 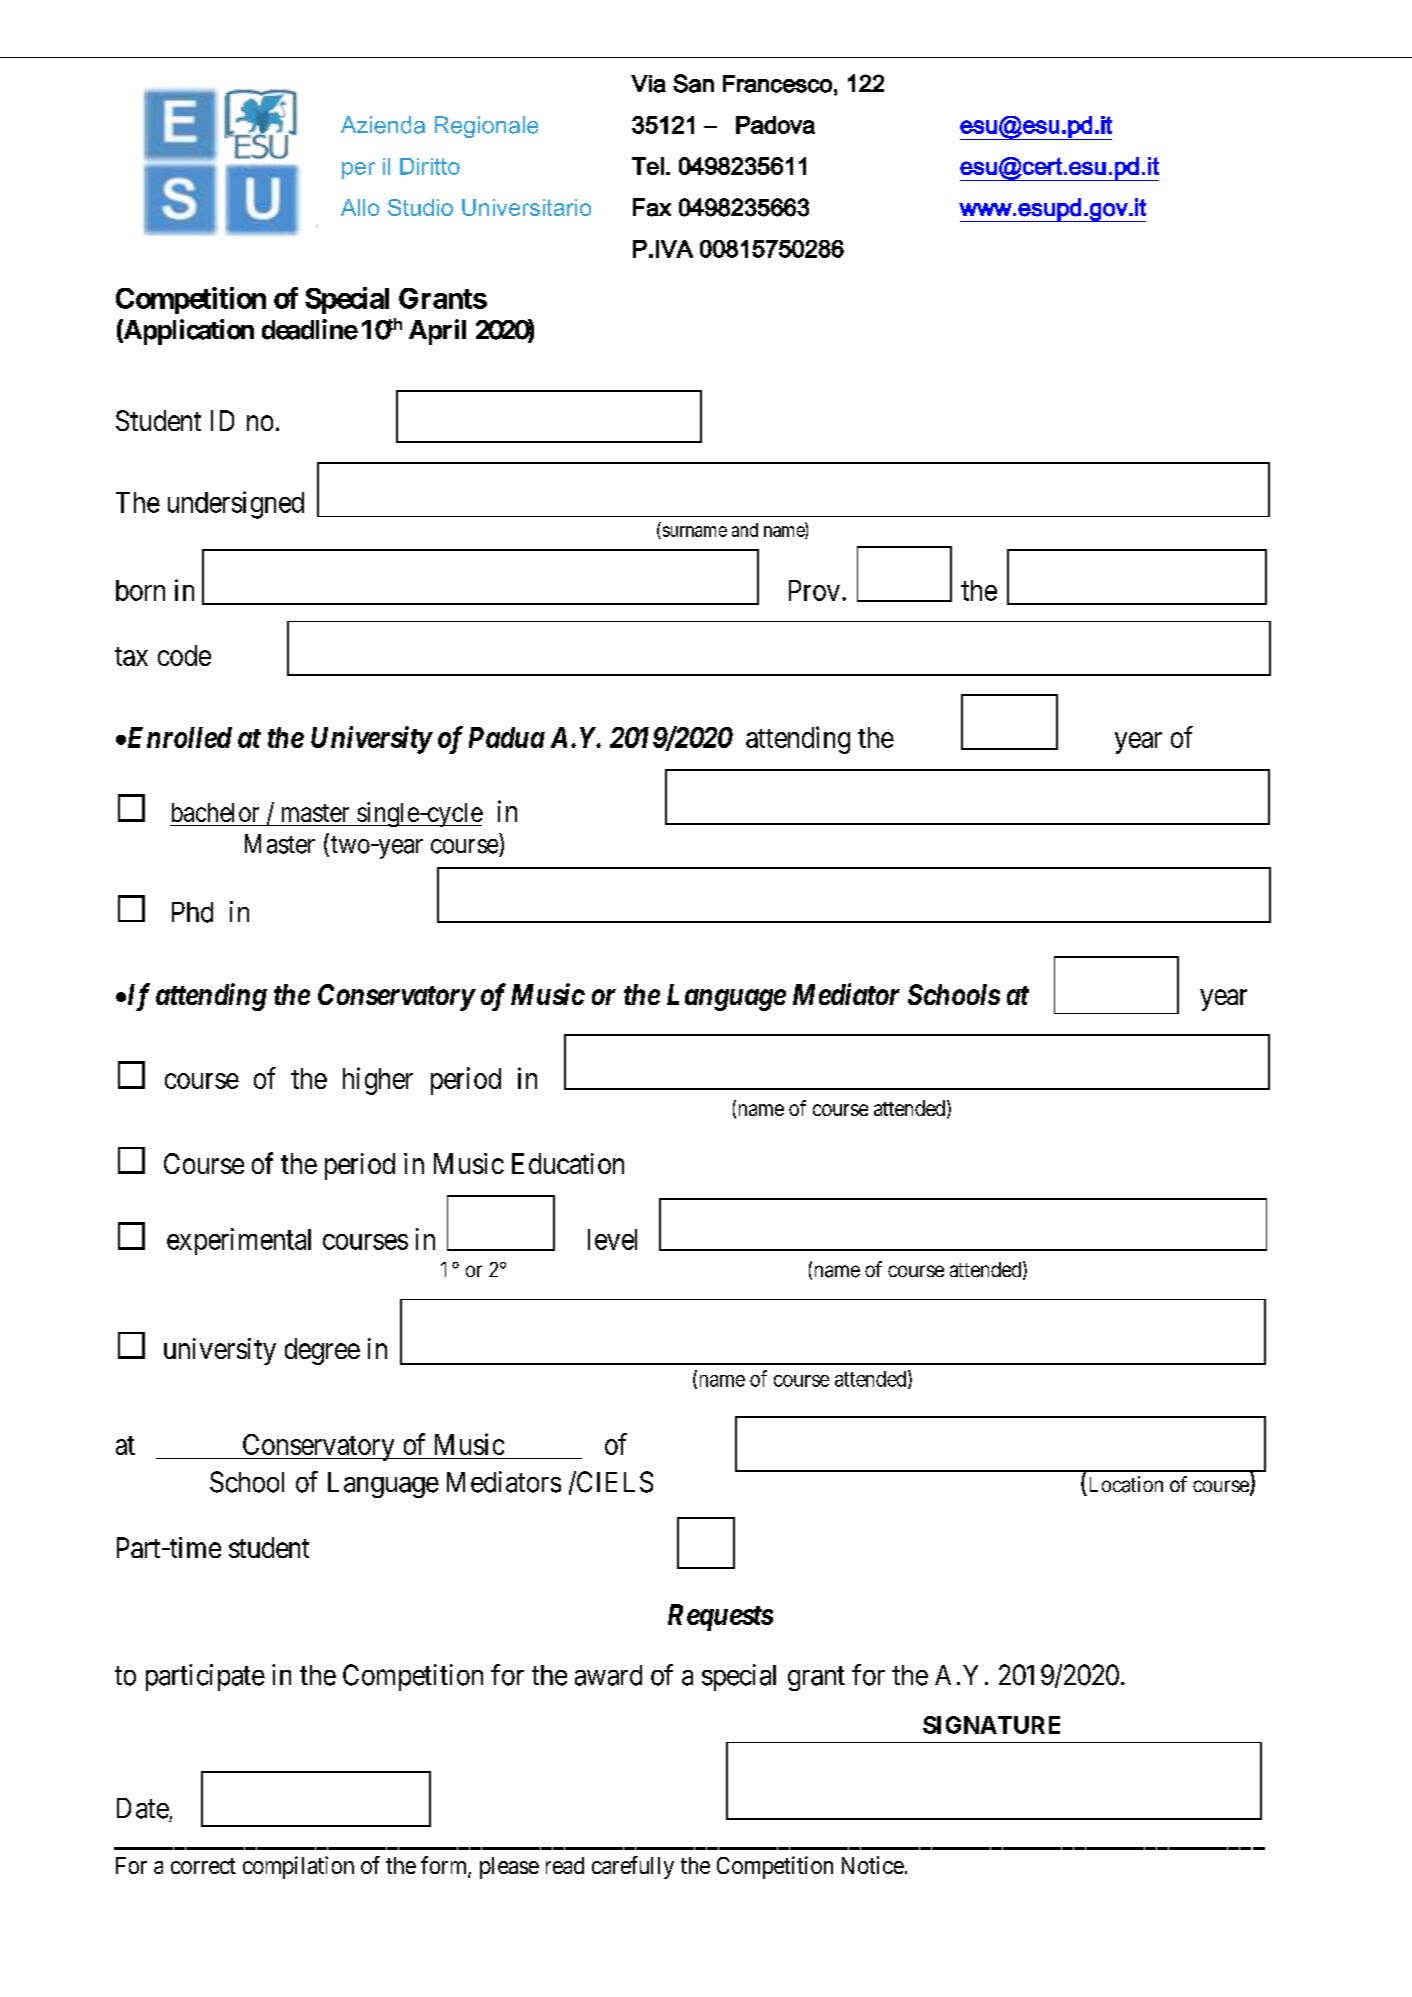 I want to click on Education, so click(x=568, y=1163).
